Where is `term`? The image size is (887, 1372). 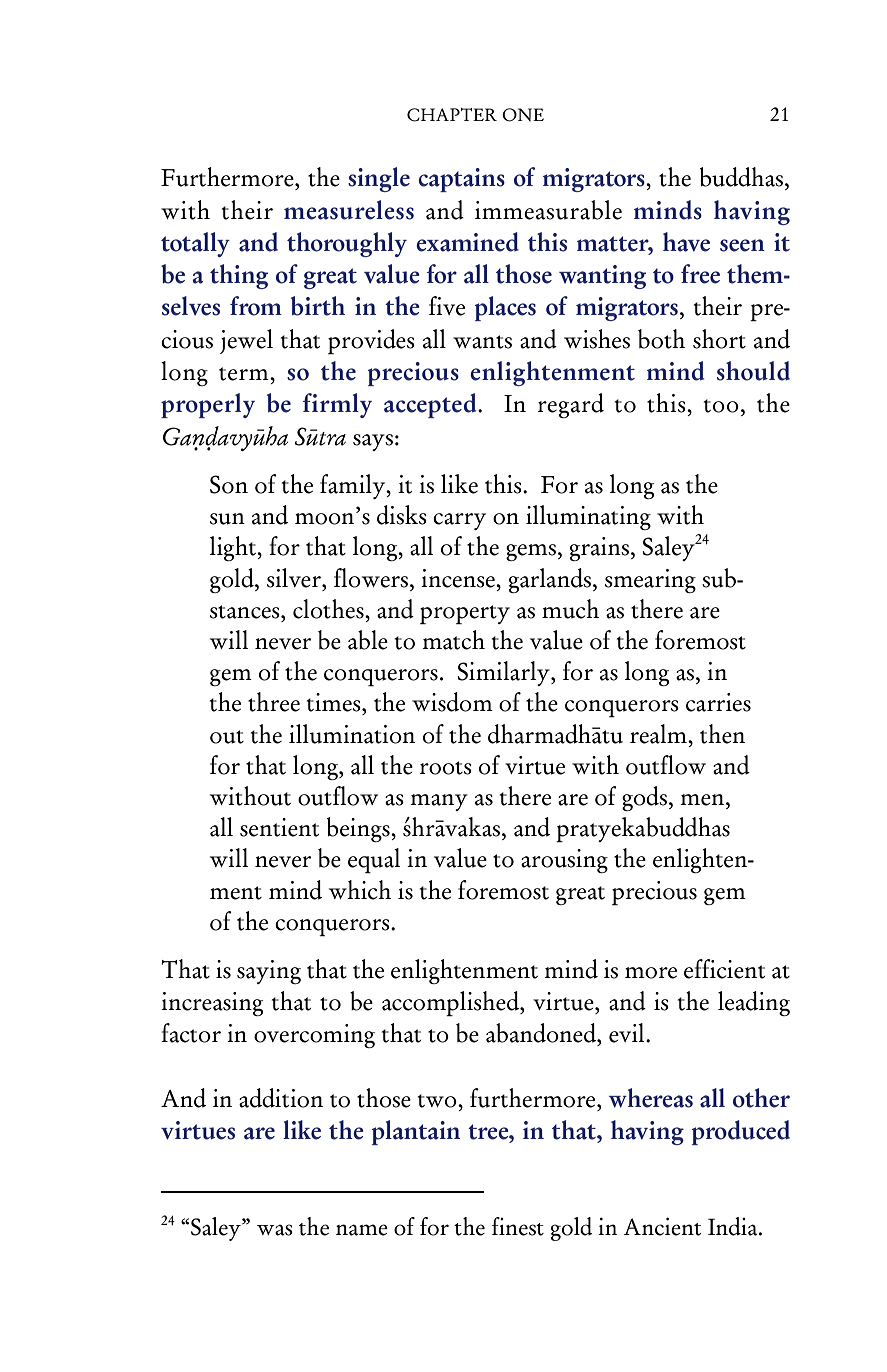
term is located at coordinates (245, 374).
